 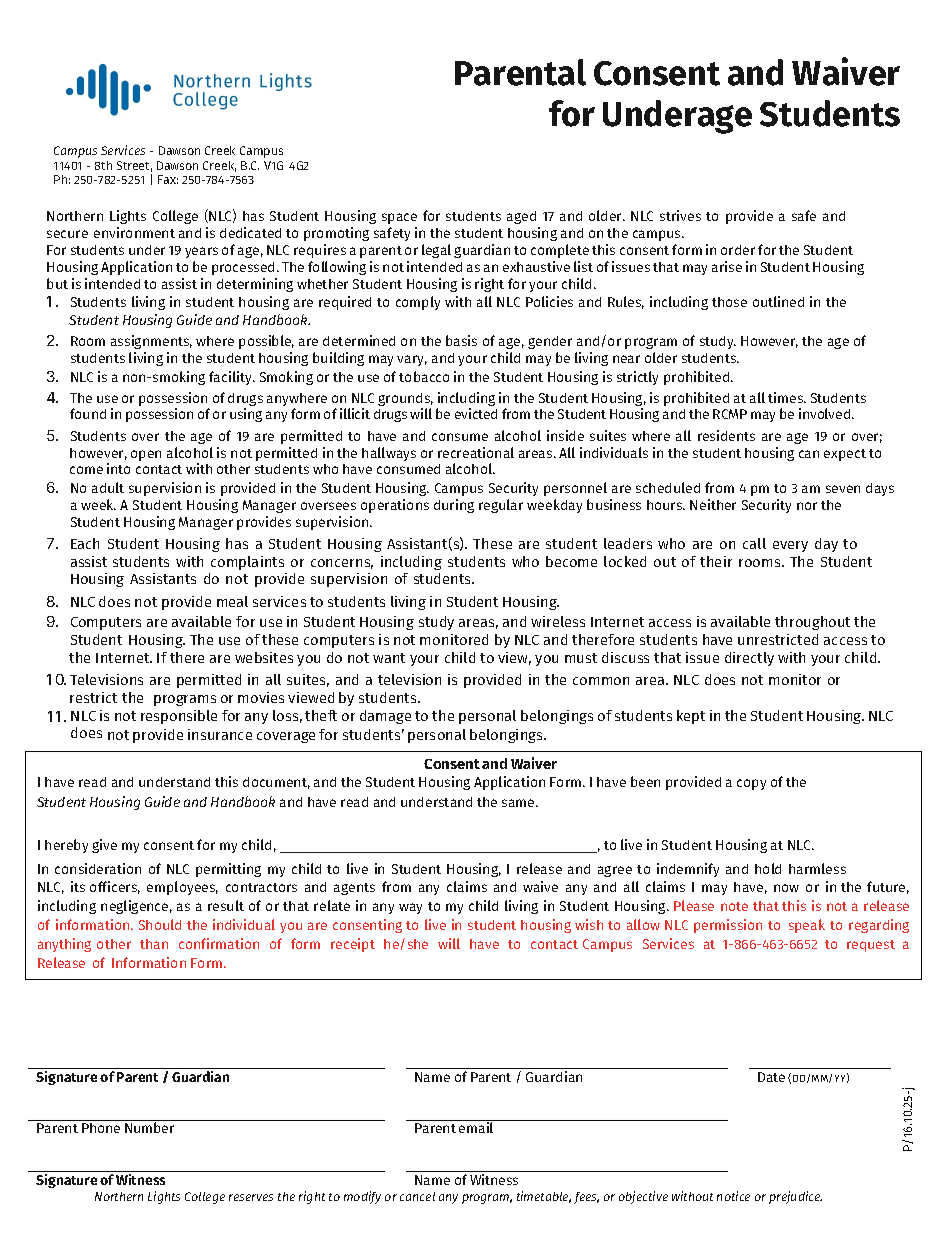 I want to click on aged, so click(x=521, y=217).
